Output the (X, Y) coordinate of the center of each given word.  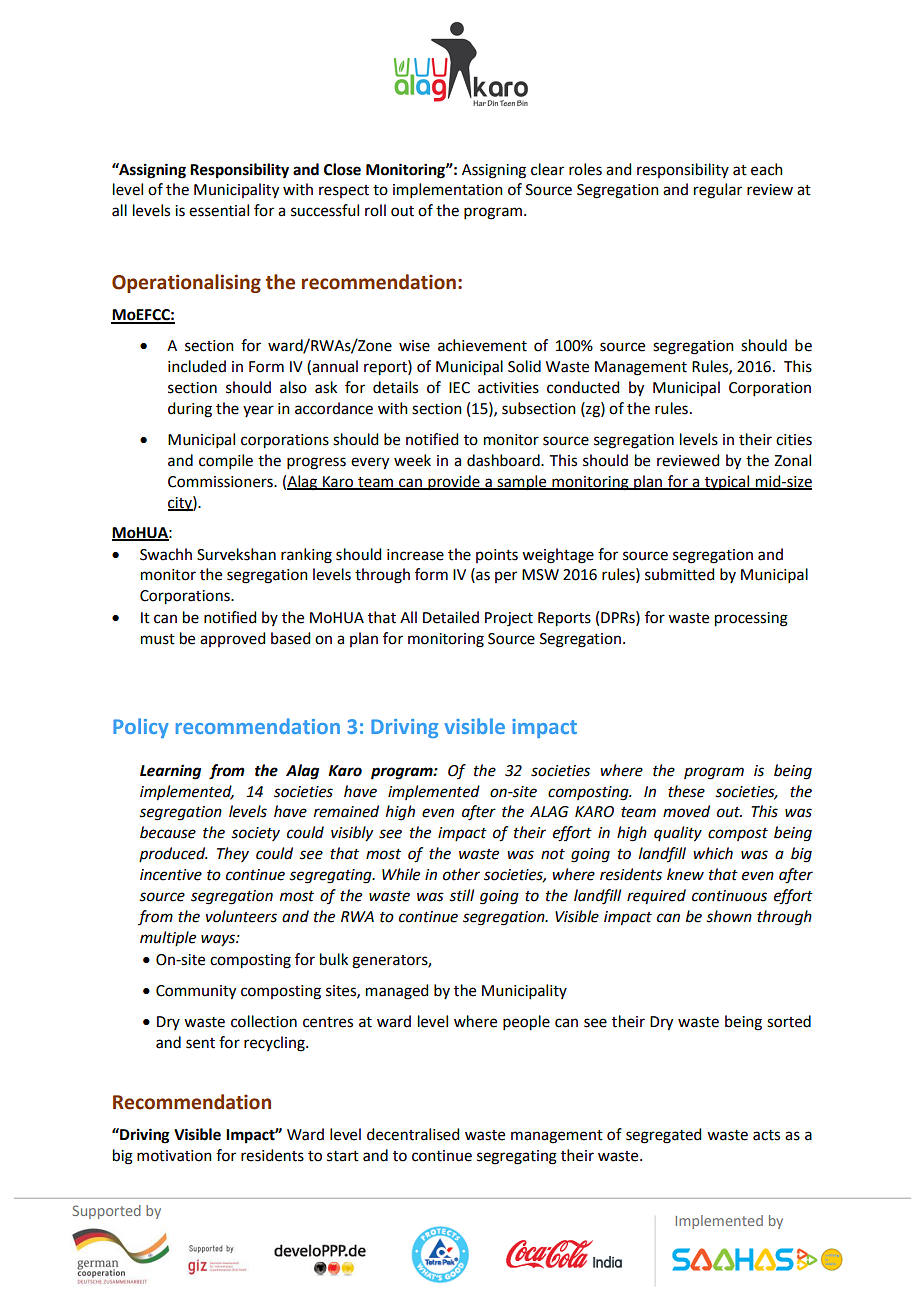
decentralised (413, 1134)
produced (173, 854)
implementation (448, 190)
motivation (174, 1156)
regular (718, 191)
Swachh (166, 554)
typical (727, 482)
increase (415, 555)
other (461, 874)
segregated (663, 1136)
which (713, 853)
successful (325, 210)
